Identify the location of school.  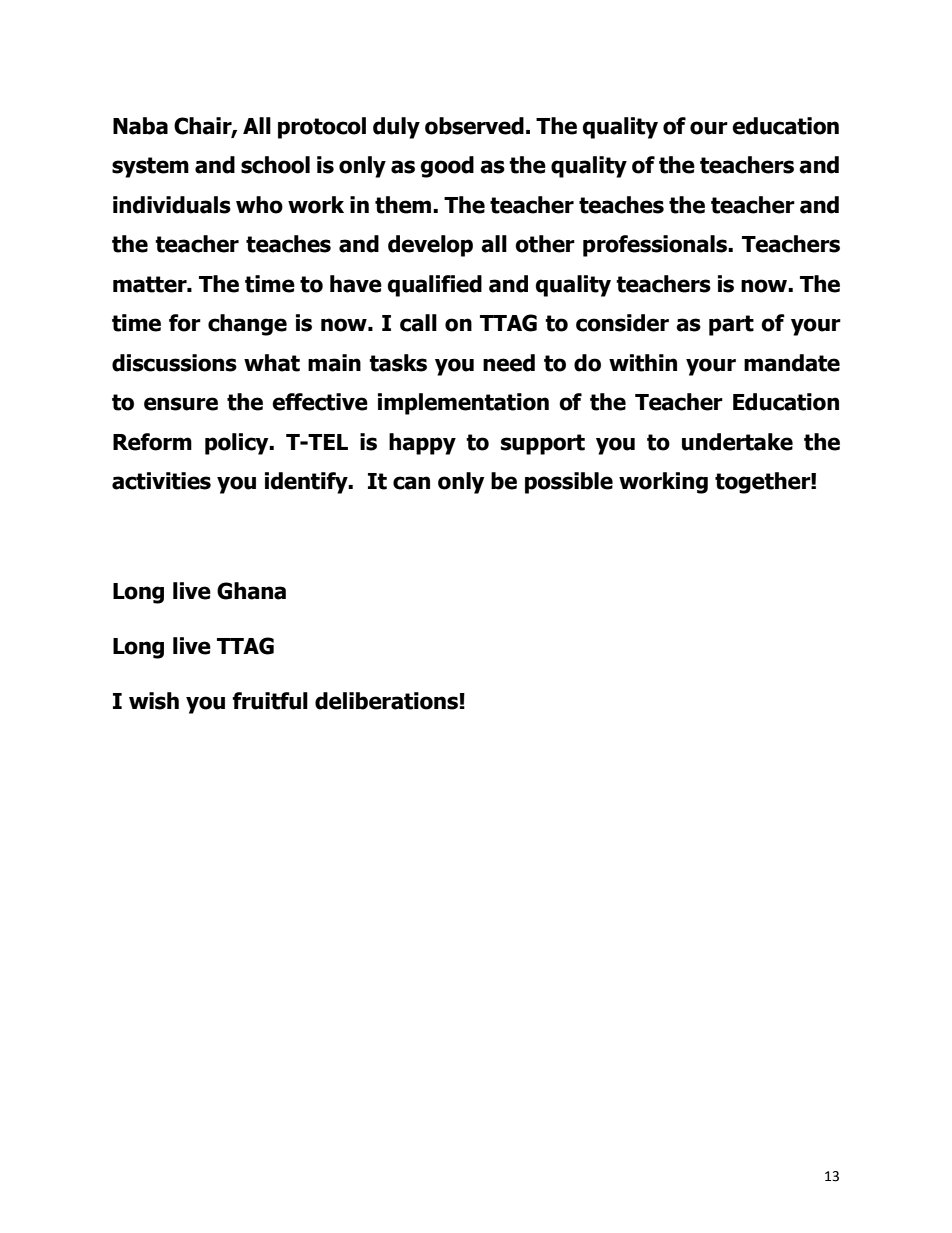
(275, 165).
